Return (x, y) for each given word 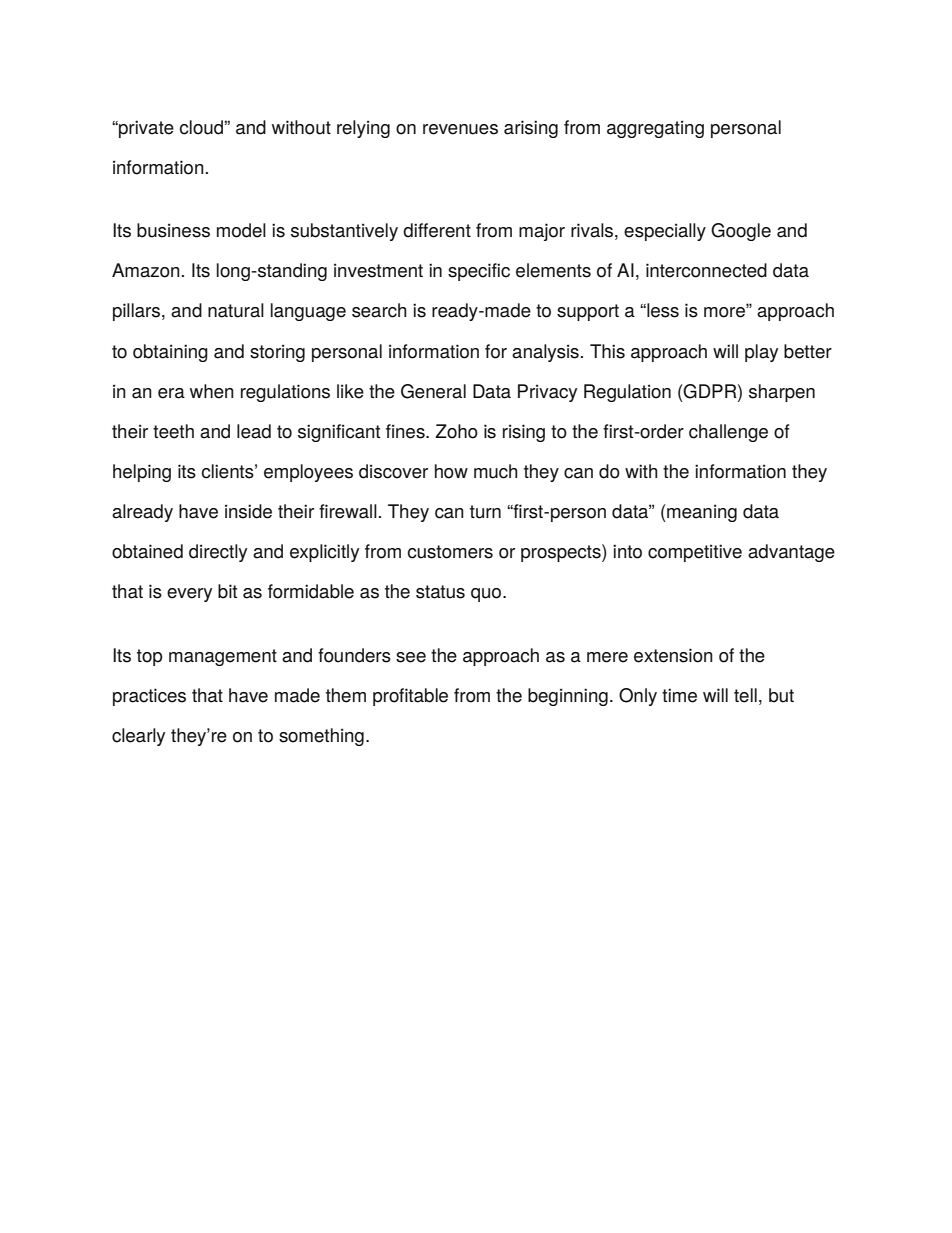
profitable (410, 697)
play (761, 353)
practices (149, 697)
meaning (701, 513)
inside (248, 511)
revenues (460, 129)
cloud (201, 127)
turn (485, 512)
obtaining (170, 353)
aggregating (655, 129)
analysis (545, 353)
